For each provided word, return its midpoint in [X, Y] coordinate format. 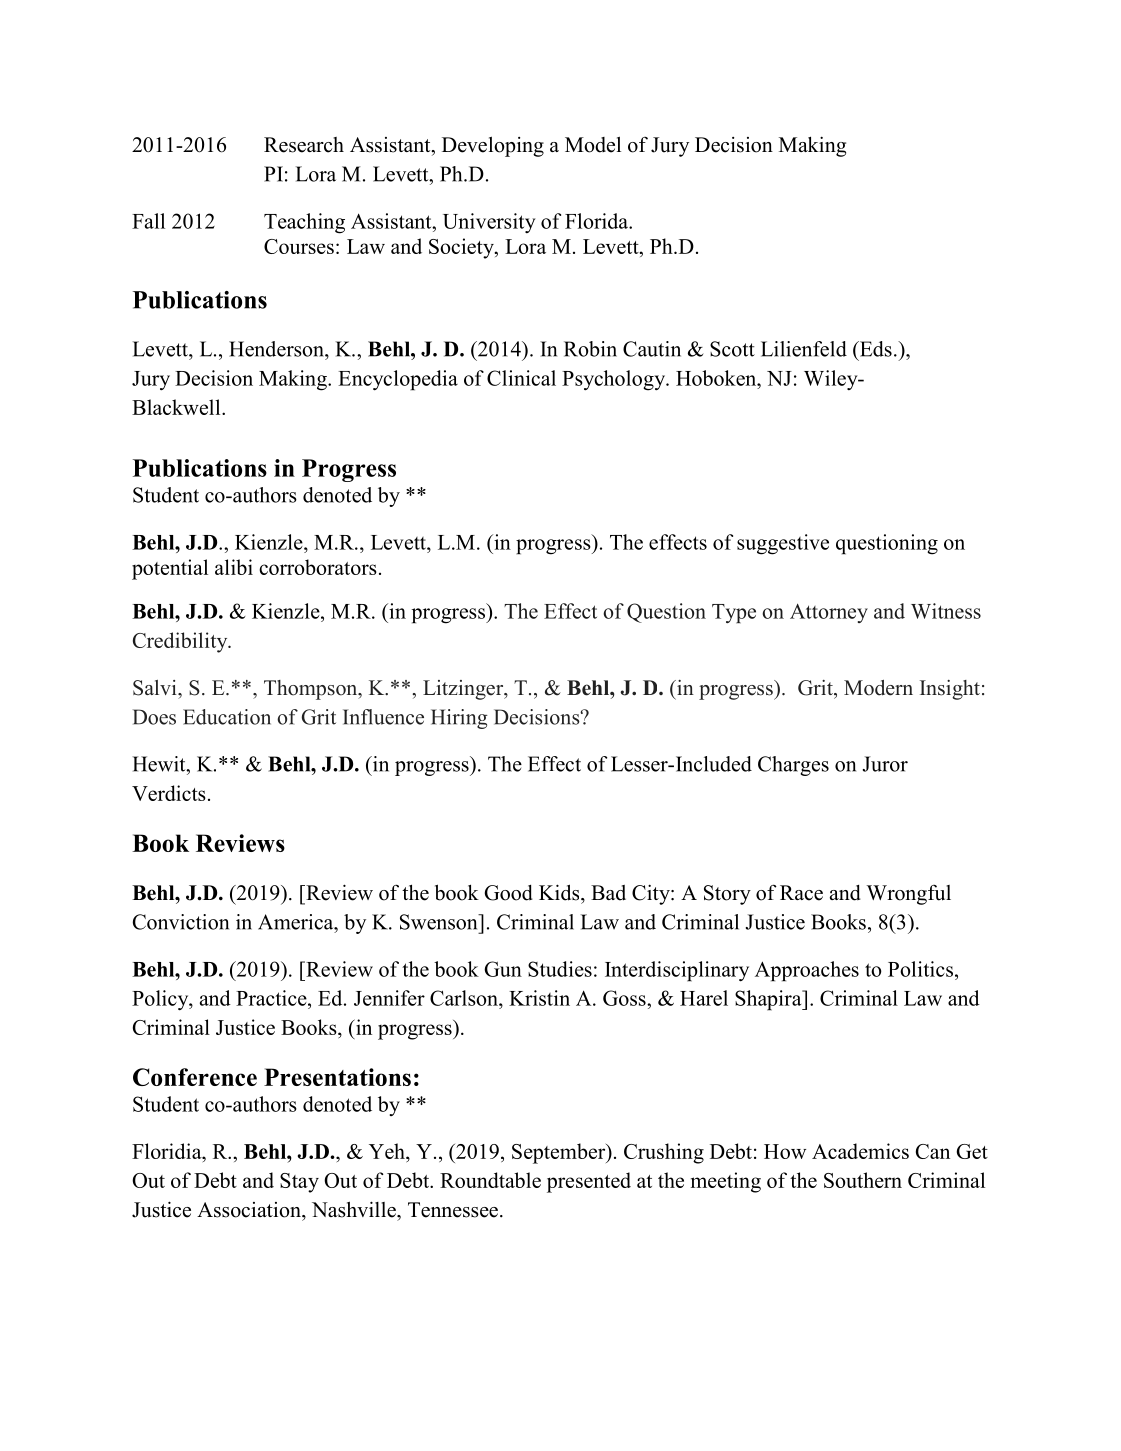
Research [304, 145]
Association [250, 1210]
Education [227, 717]
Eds [874, 349]
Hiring [459, 719]
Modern [878, 688]
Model [593, 144]
